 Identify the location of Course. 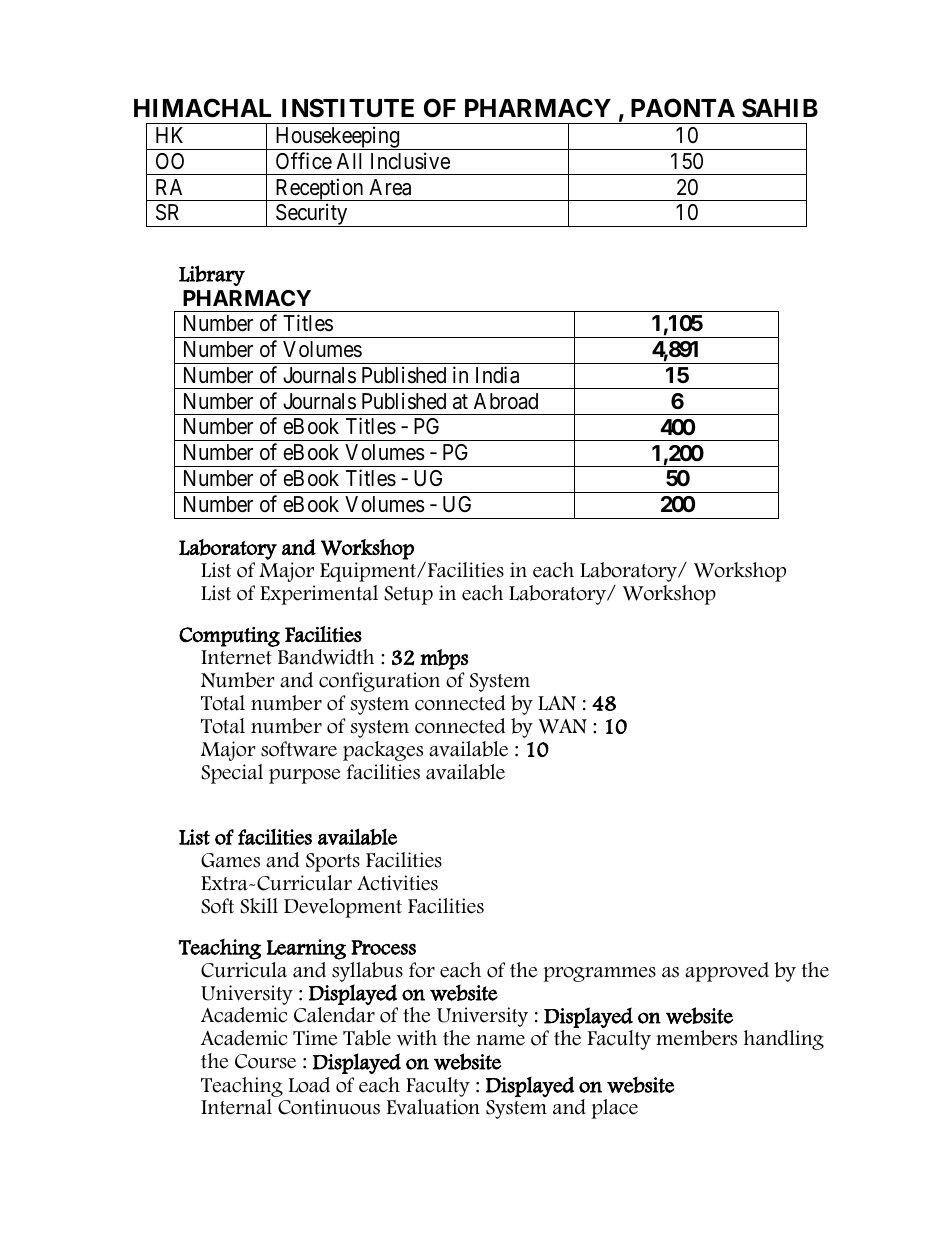
(265, 1061).
